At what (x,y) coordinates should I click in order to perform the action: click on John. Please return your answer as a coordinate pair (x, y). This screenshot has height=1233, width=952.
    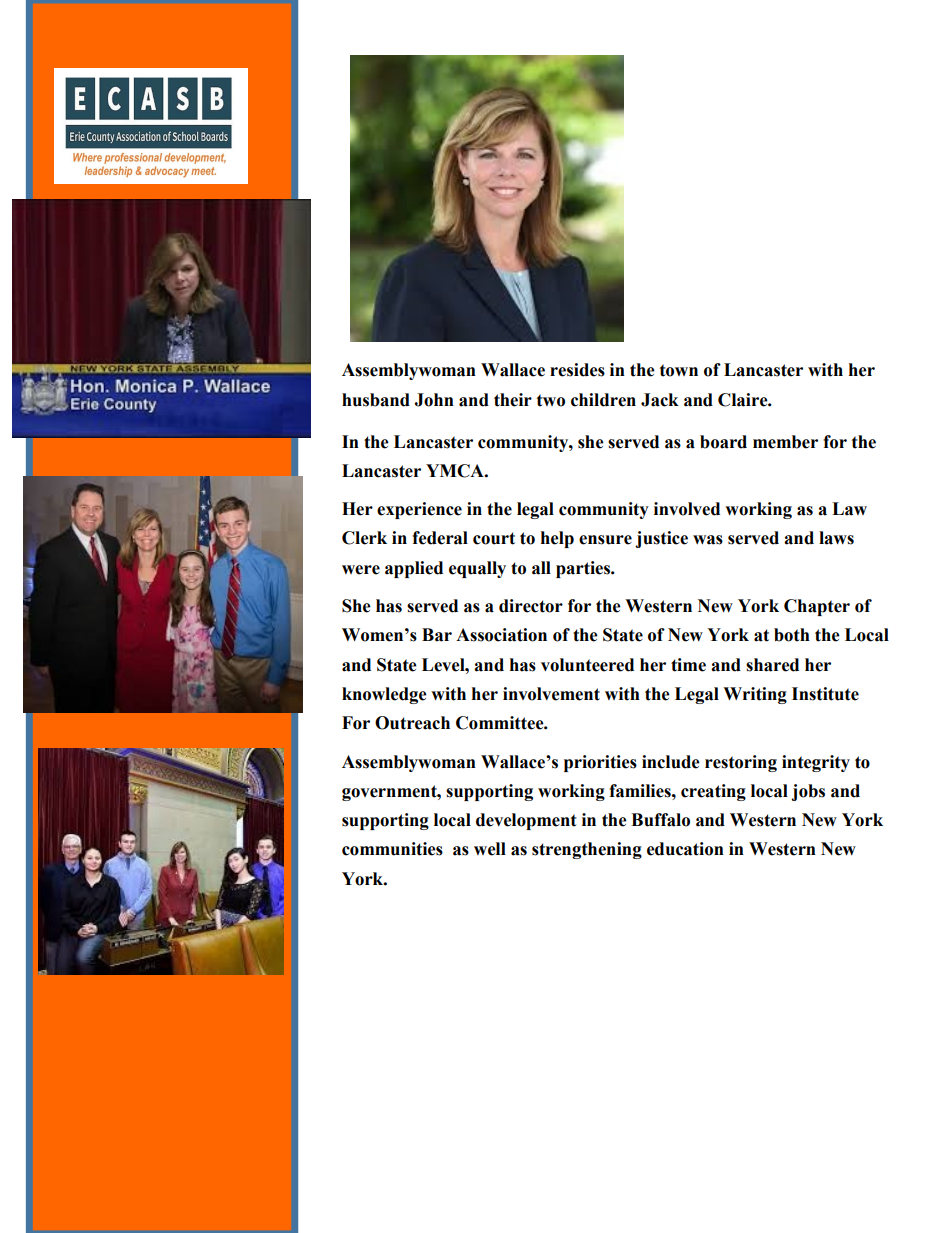
    Looking at the image, I should click on (434, 400).
